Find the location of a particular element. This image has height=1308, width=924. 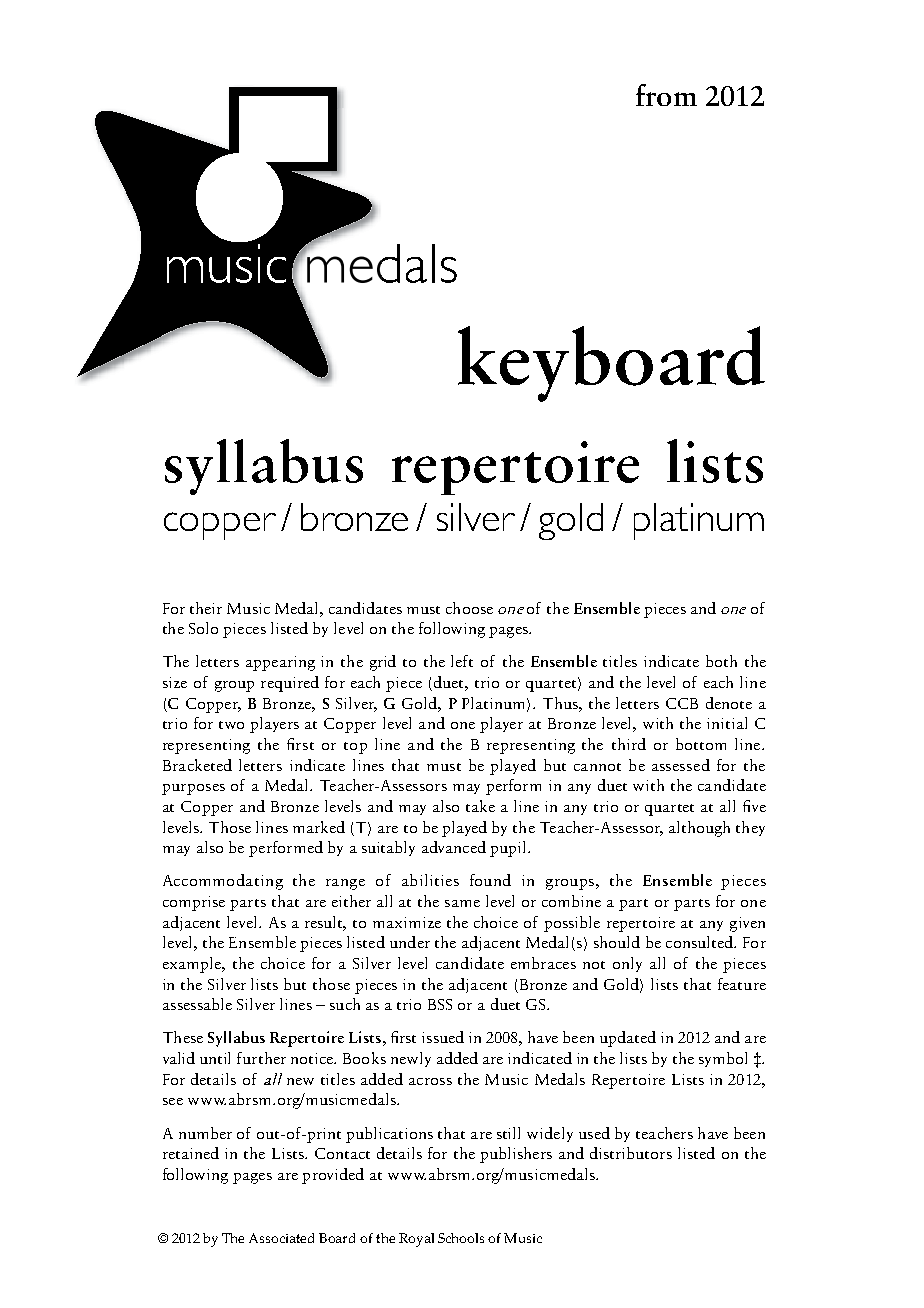

choose is located at coordinates (469, 608).
